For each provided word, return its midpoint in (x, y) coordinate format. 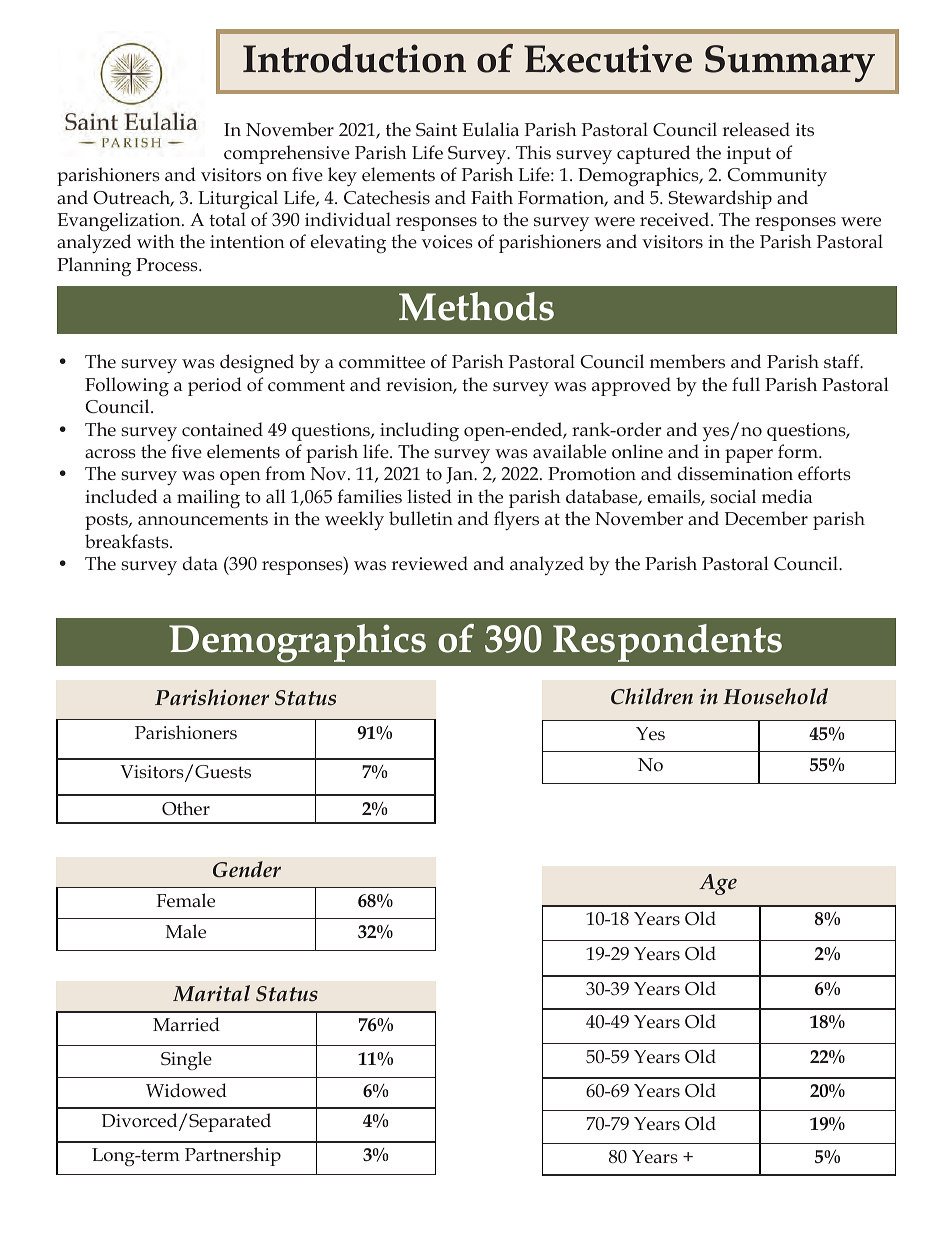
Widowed (186, 1090)
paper (749, 456)
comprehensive (287, 154)
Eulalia (490, 129)
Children (652, 696)
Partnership (233, 1156)
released (756, 129)
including (419, 432)
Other (186, 808)
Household (775, 696)
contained (222, 429)
